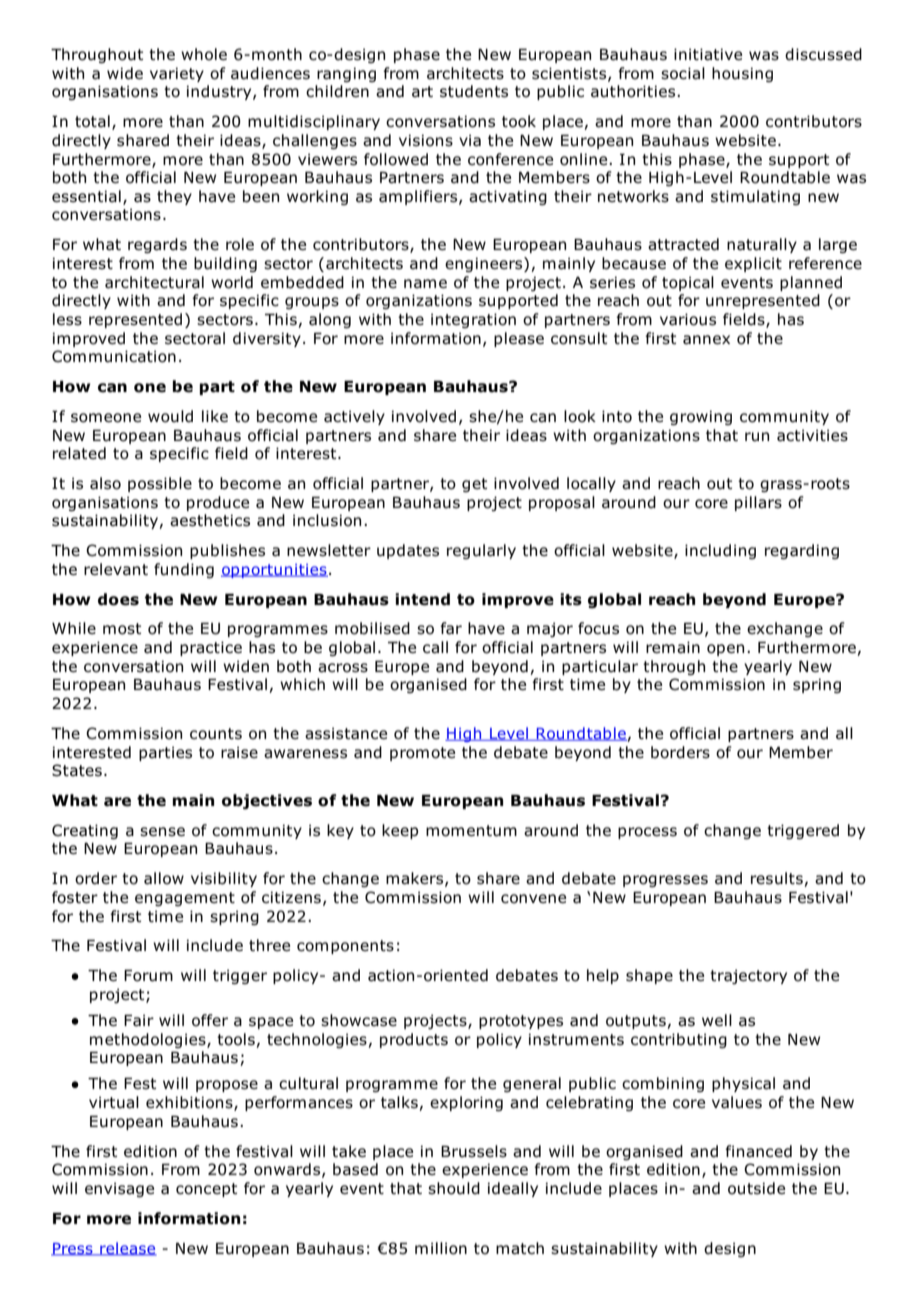 This page has width=924, height=1308. What do you see at coordinates (706, 340) in the page?
I see `annex` at bounding box center [706, 340].
